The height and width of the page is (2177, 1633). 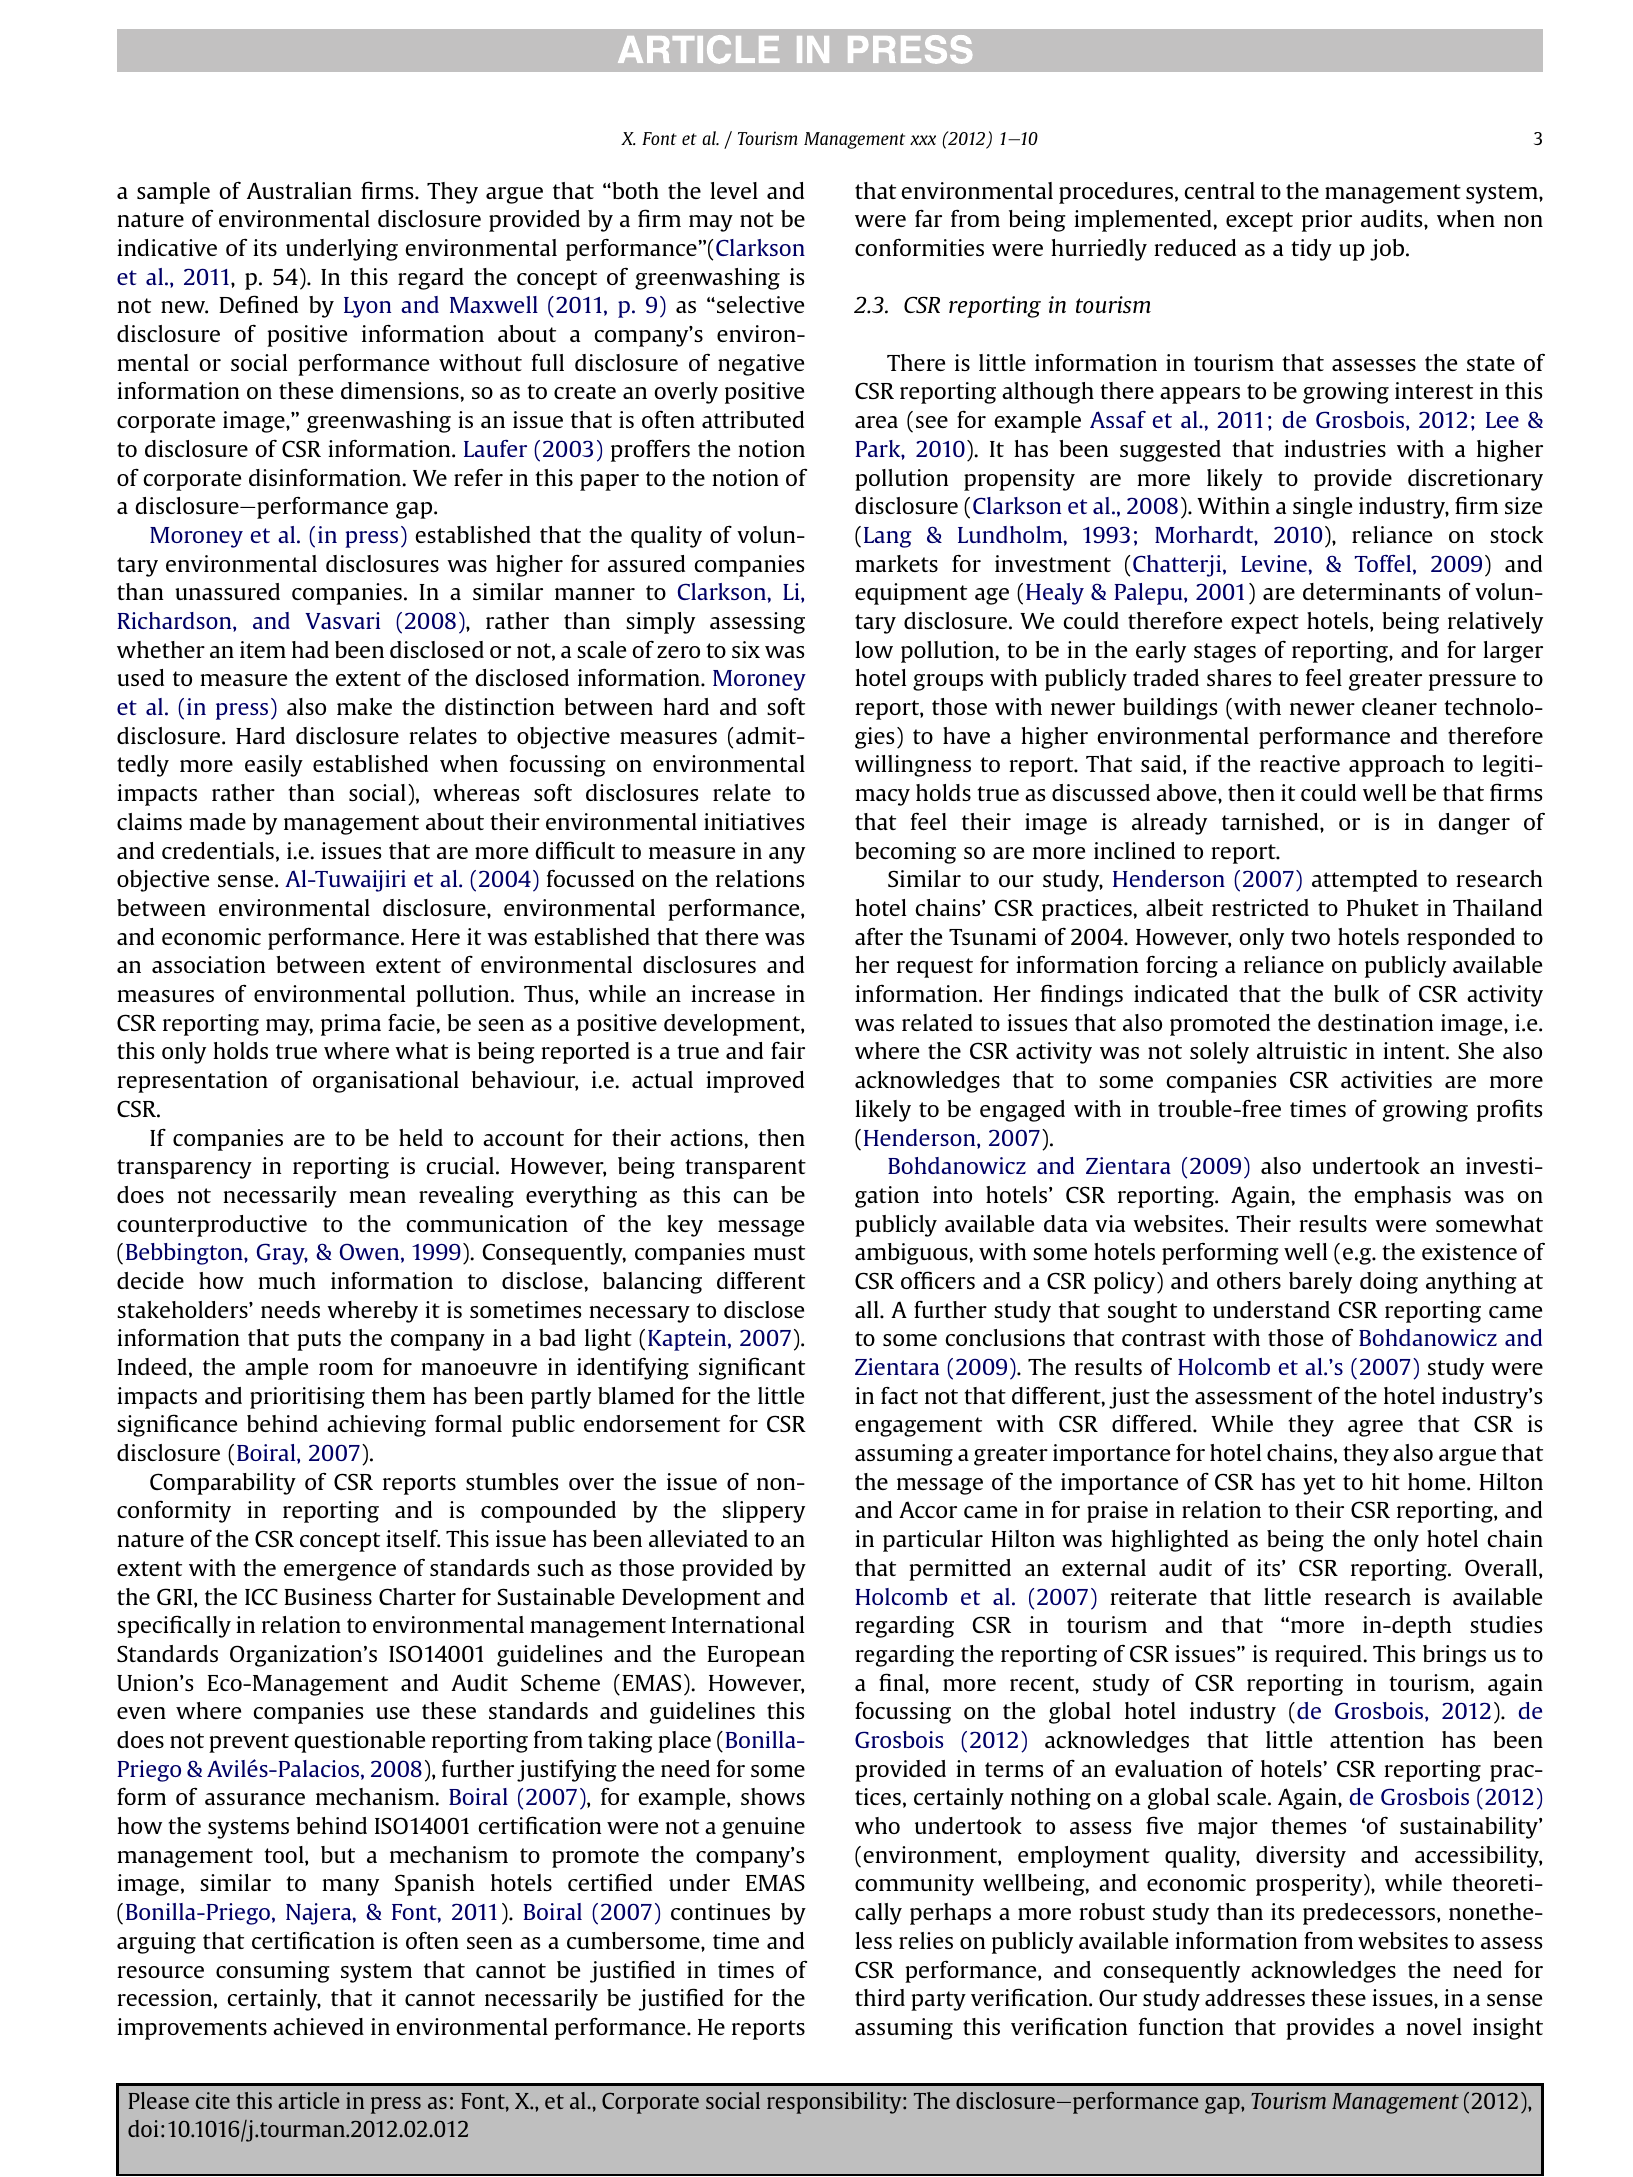 I want to click on achieving, so click(x=376, y=1426).
